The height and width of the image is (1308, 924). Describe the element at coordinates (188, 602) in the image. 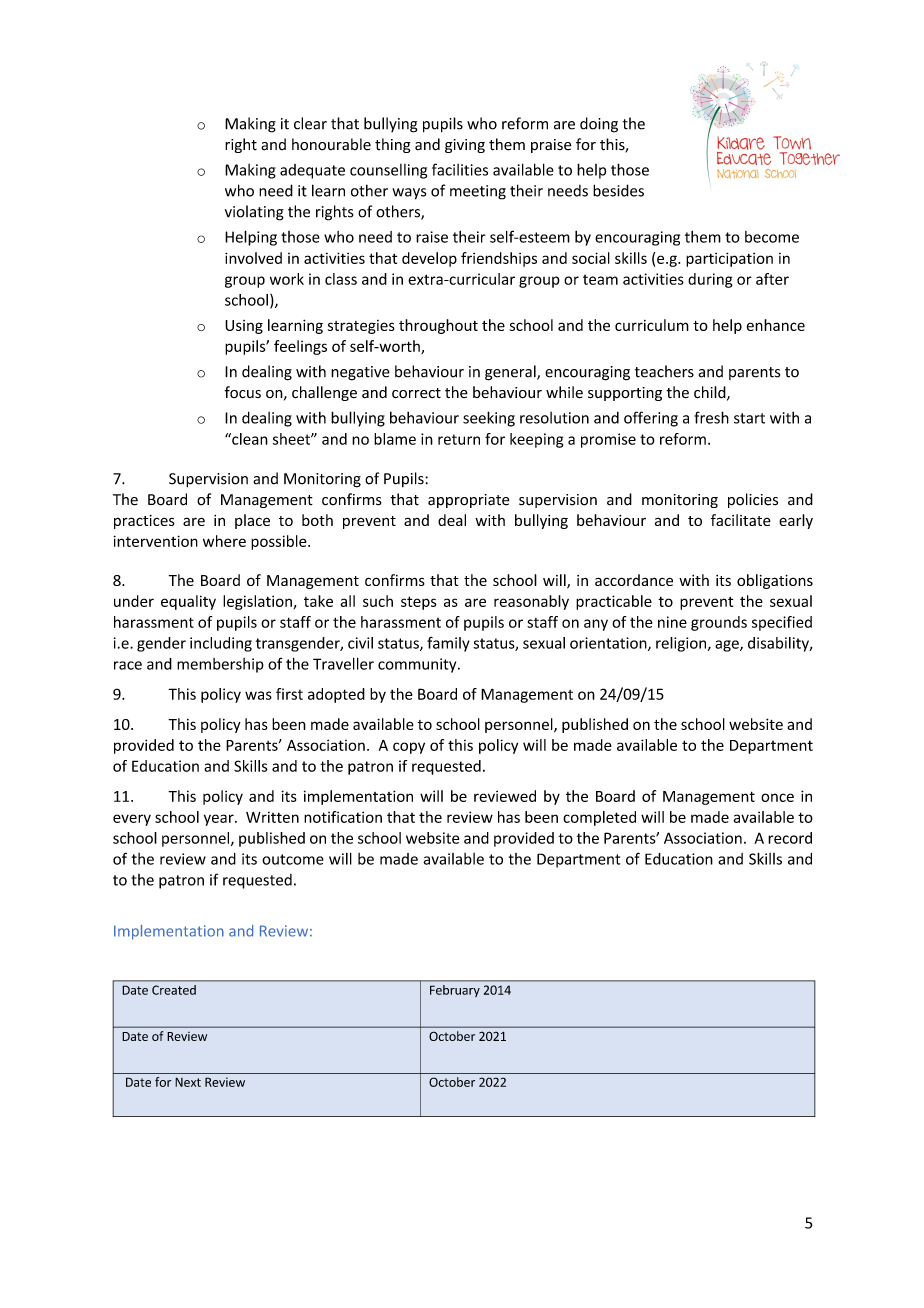

I see `equality` at that location.
